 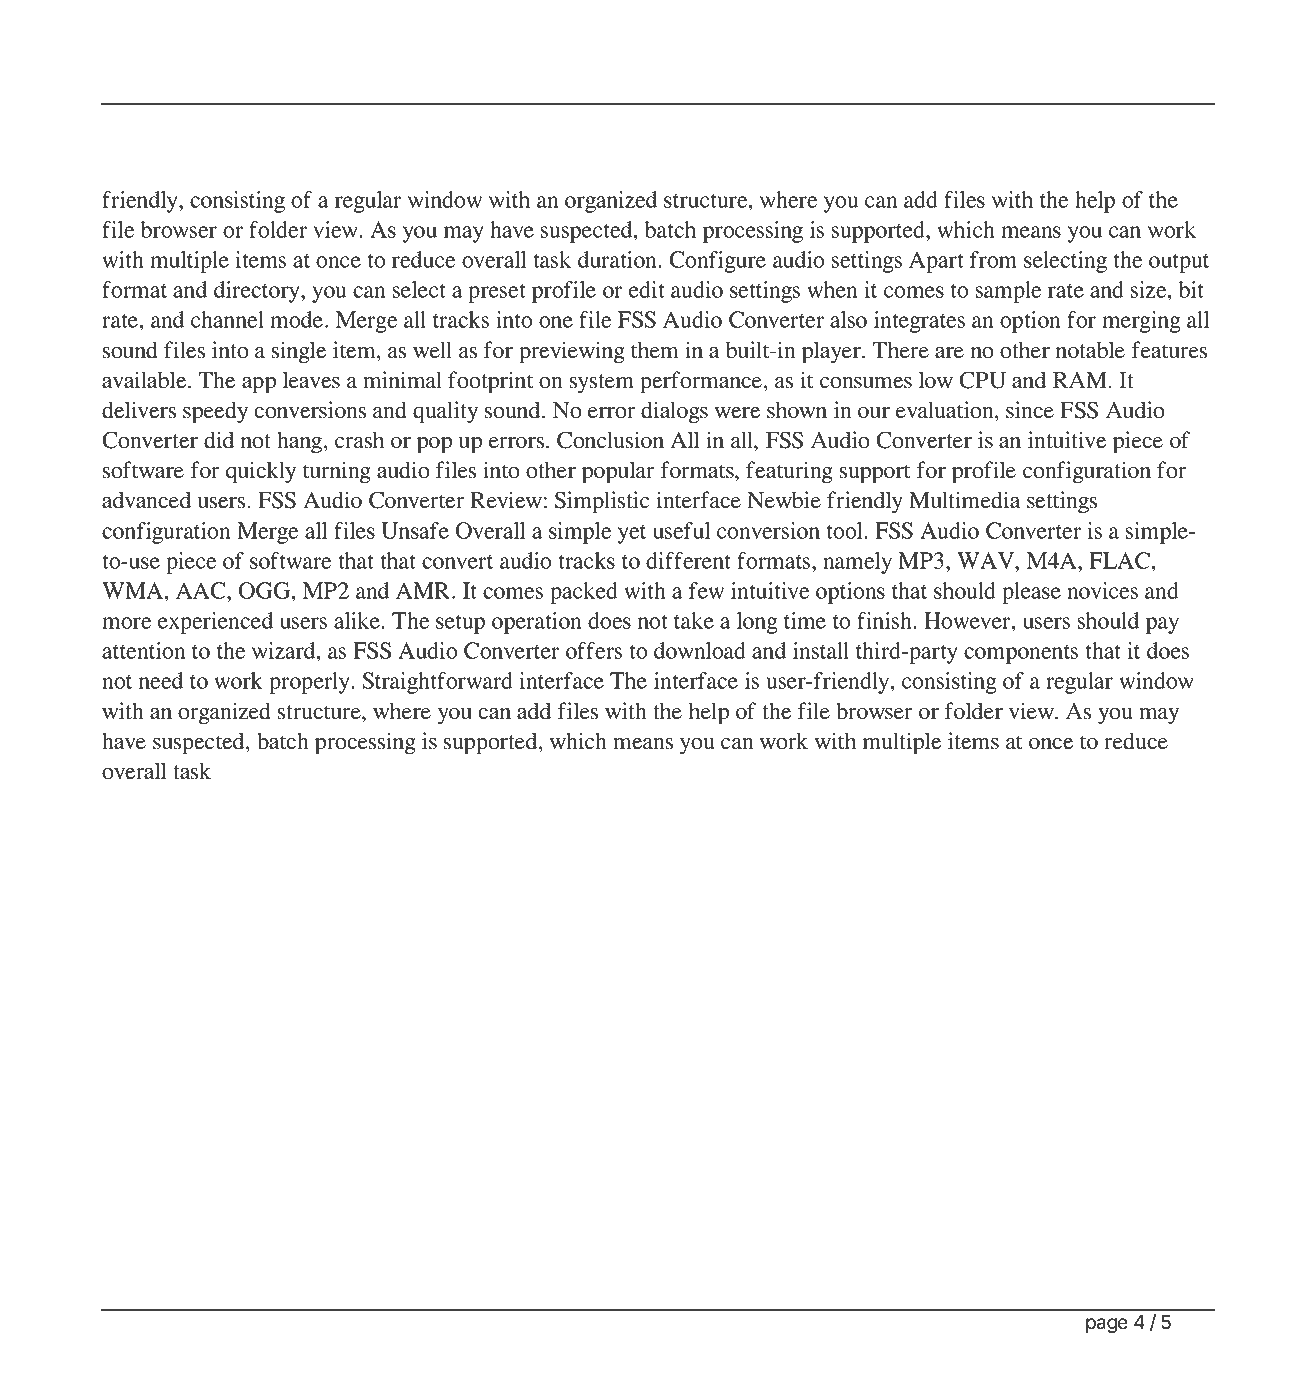 I want to click on install, so click(x=821, y=650).
